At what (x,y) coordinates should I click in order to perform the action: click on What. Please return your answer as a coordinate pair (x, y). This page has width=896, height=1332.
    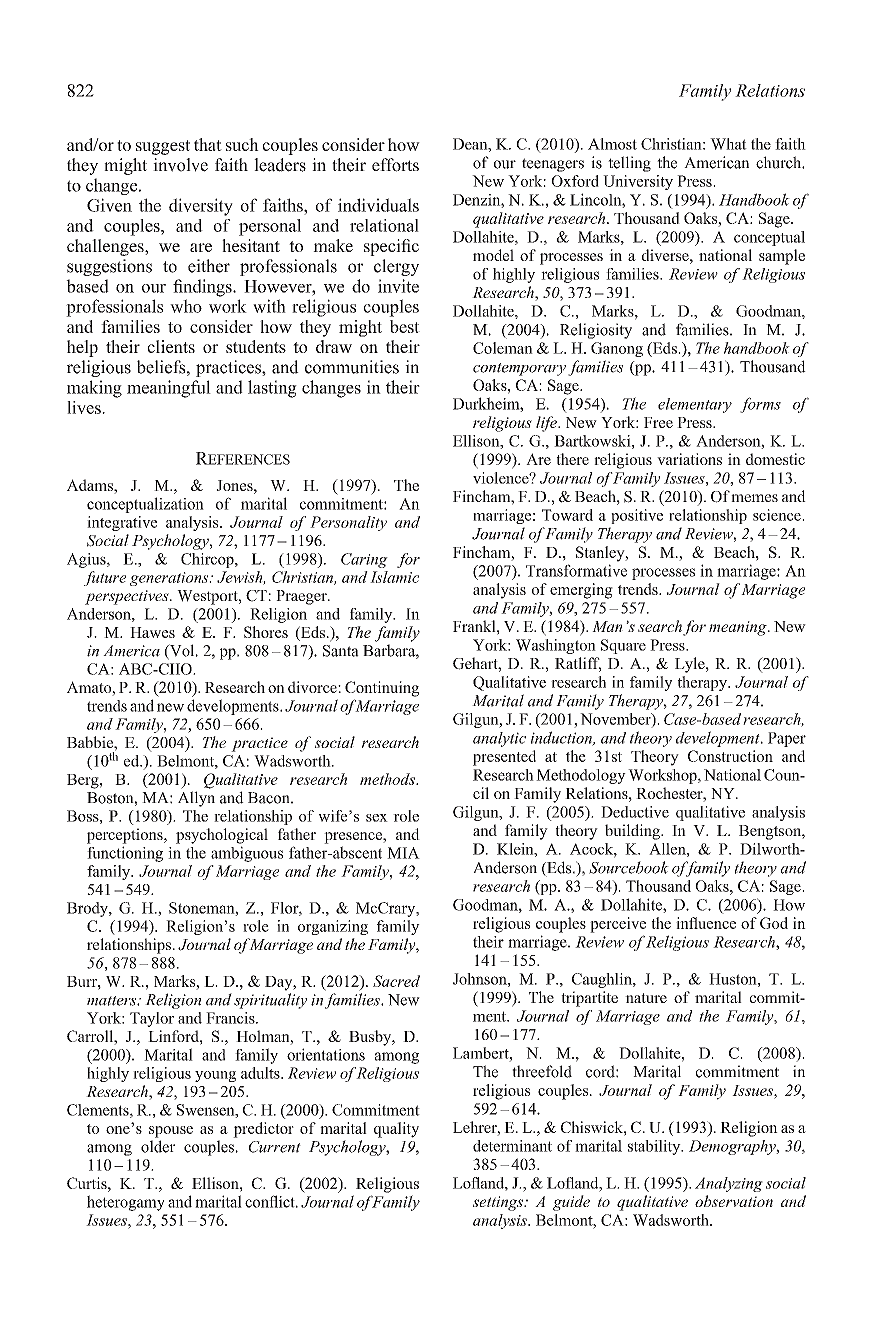
    Looking at the image, I should click on (728, 144).
